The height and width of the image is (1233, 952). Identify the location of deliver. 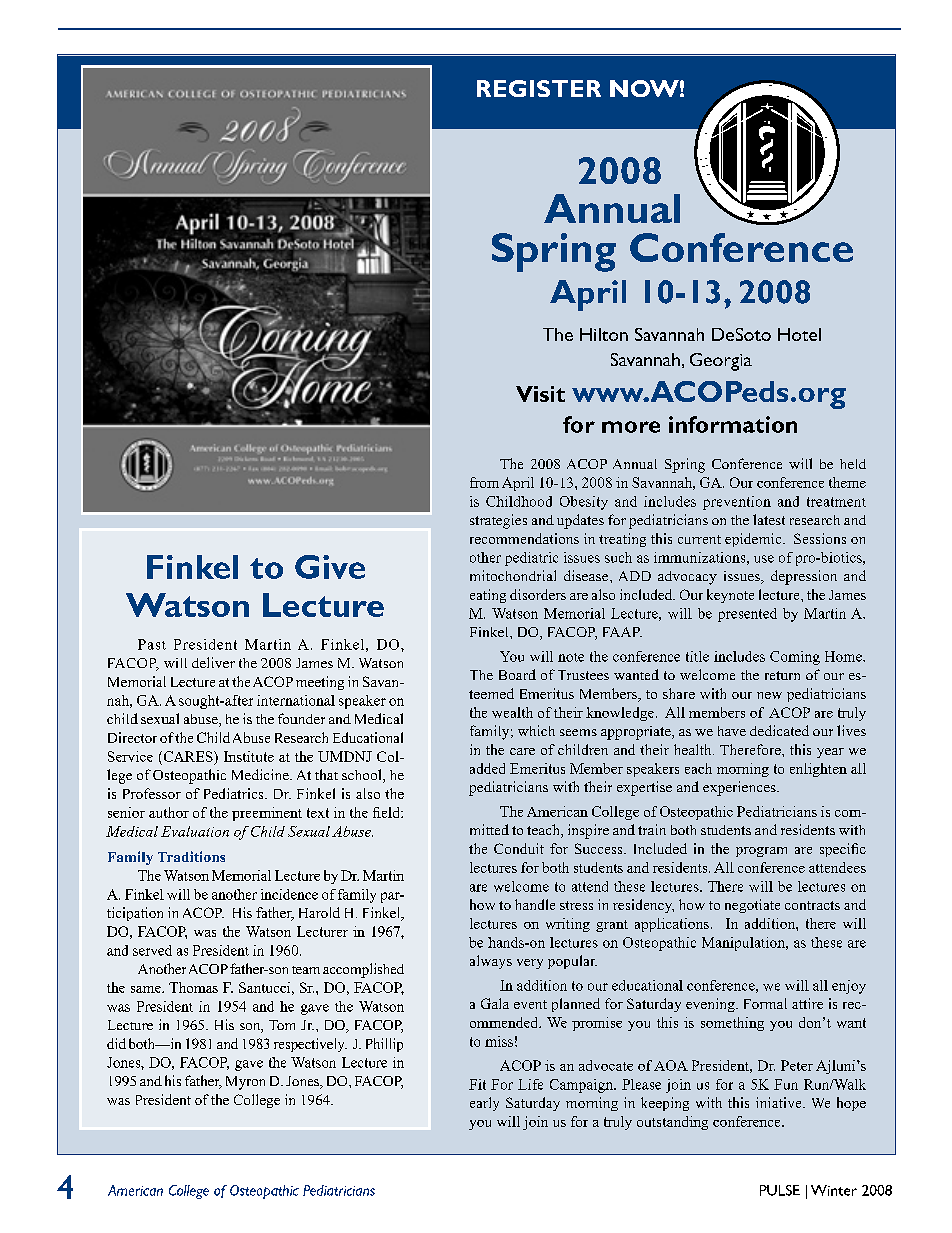
(213, 662).
